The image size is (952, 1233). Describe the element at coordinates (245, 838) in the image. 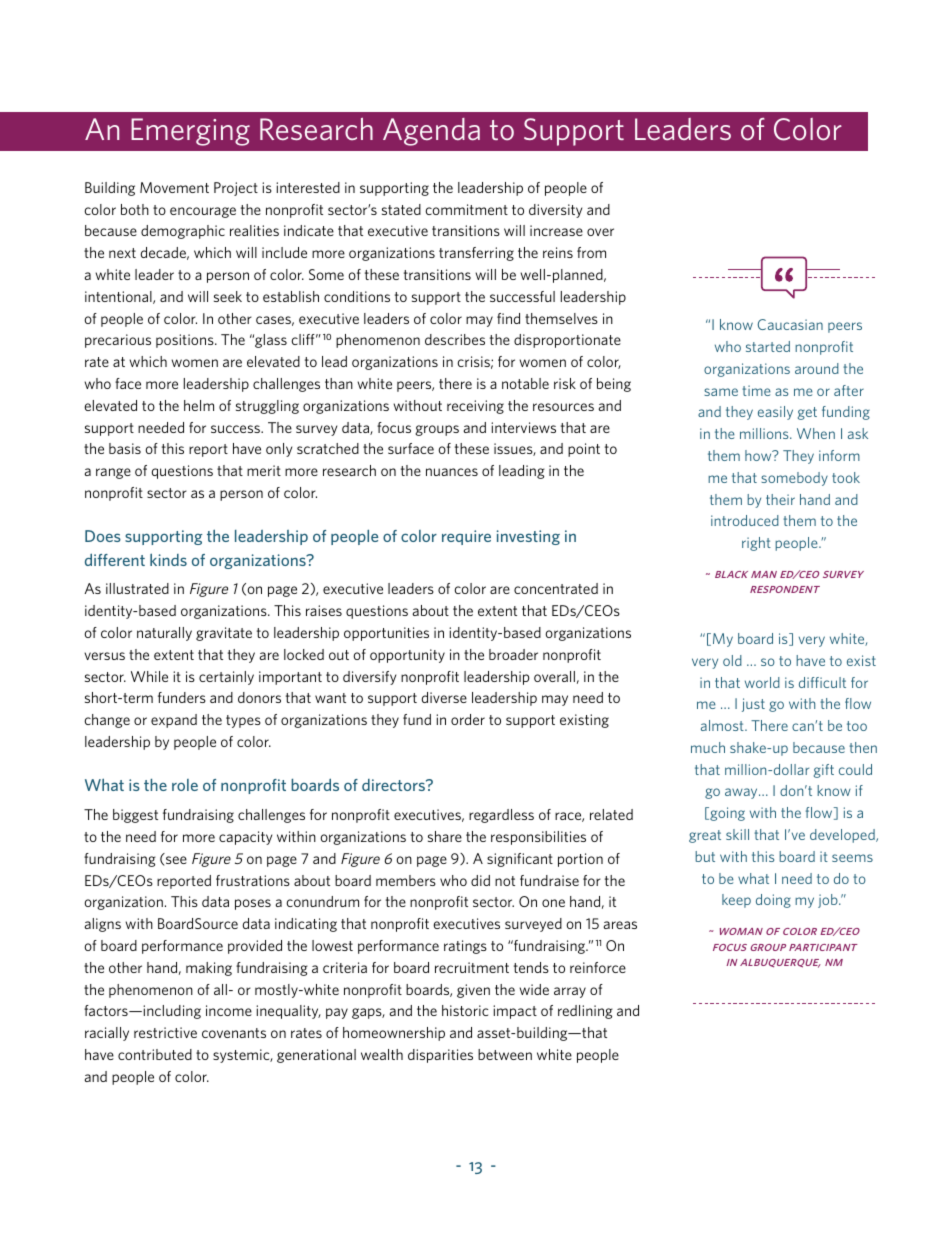

I see `capacity` at that location.
